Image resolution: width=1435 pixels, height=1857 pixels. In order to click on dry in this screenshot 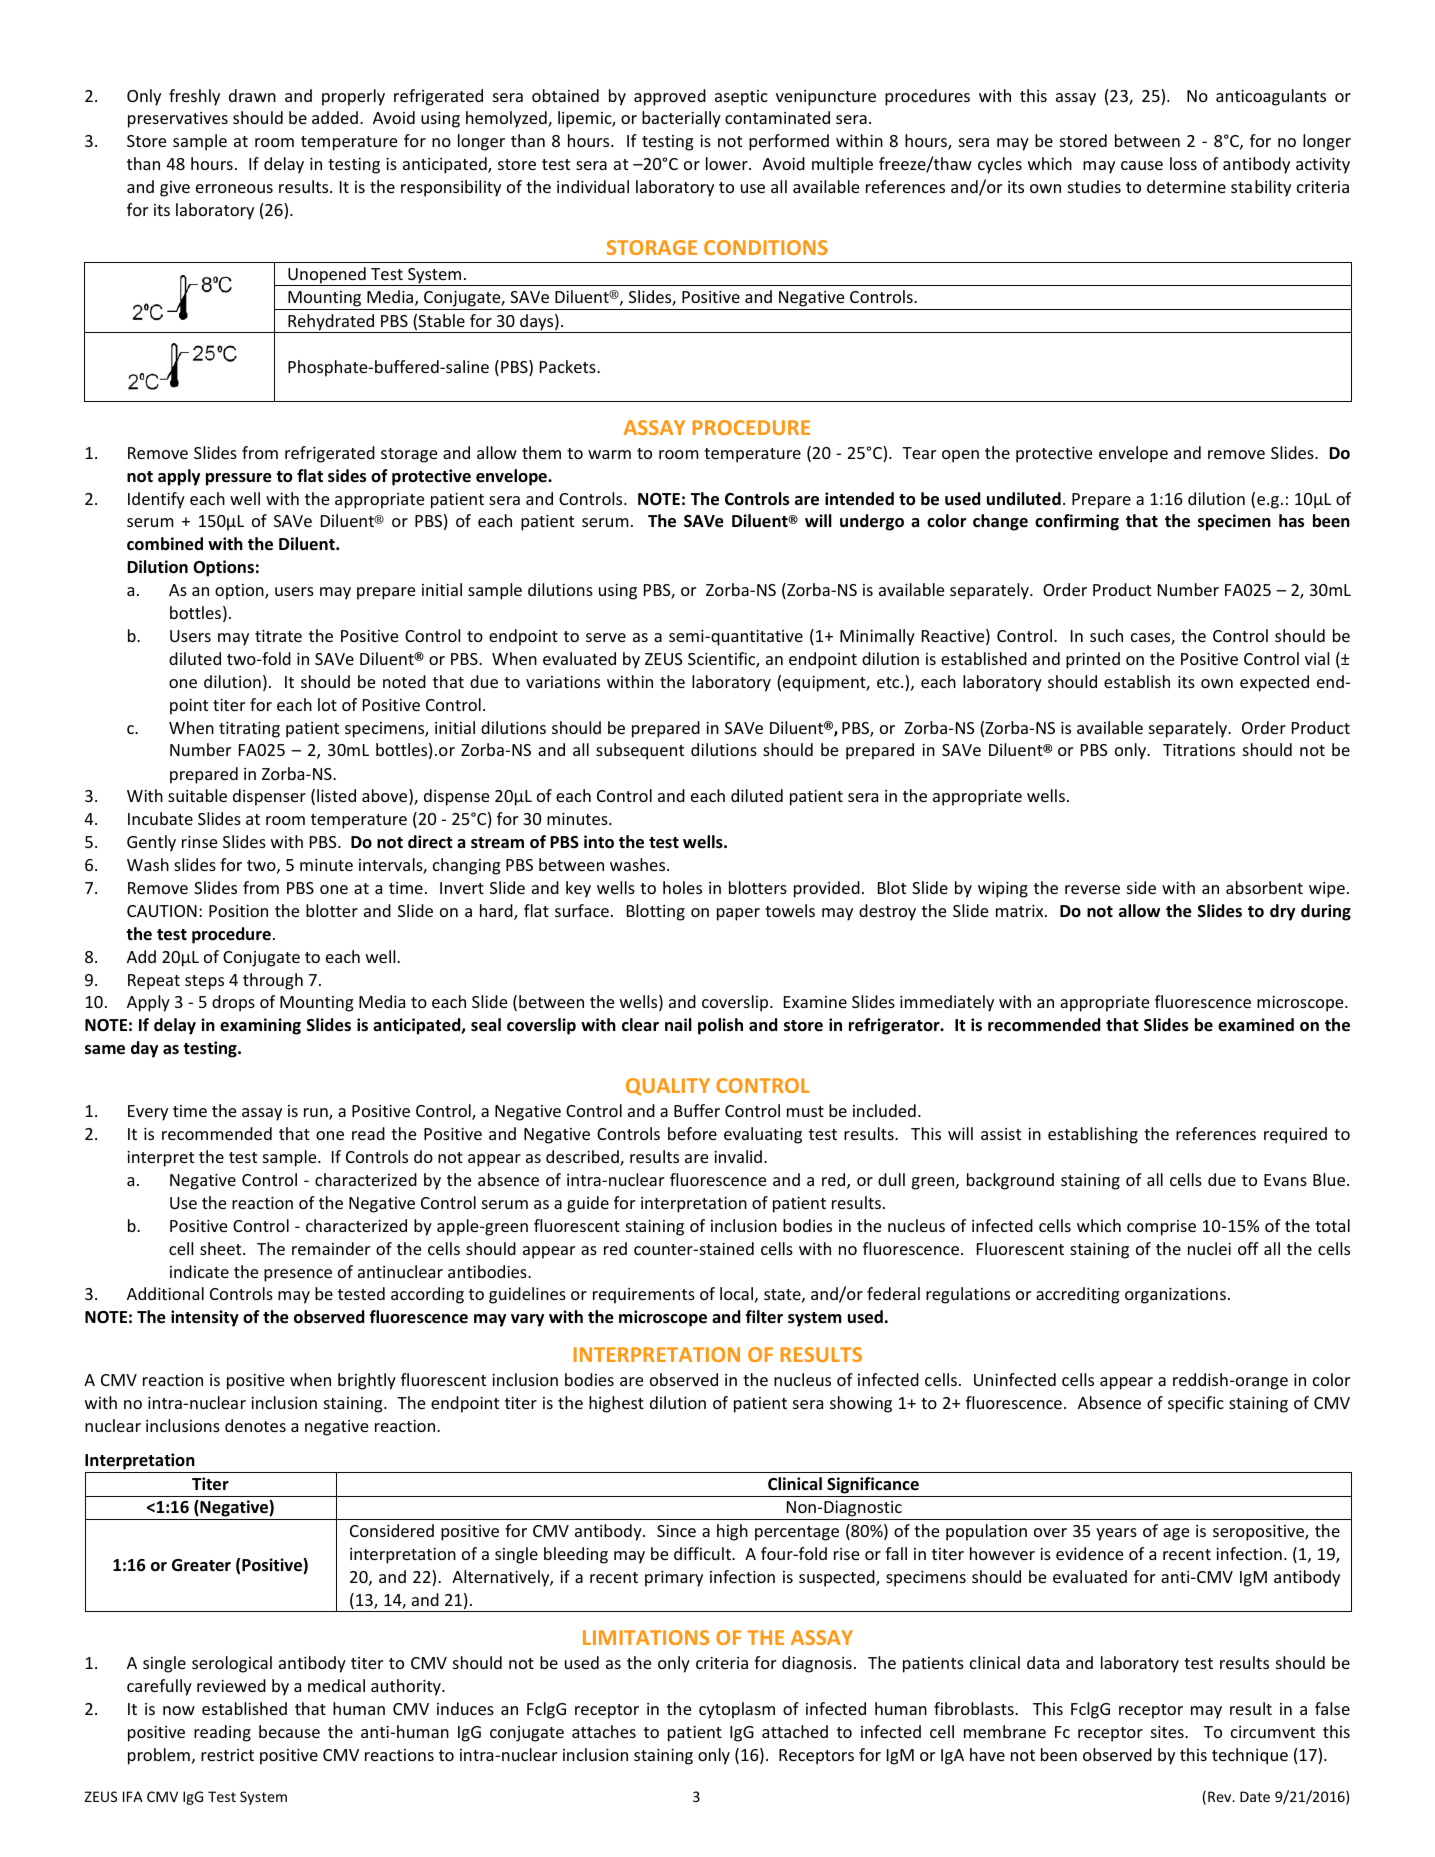, I will do `click(1282, 912)`.
